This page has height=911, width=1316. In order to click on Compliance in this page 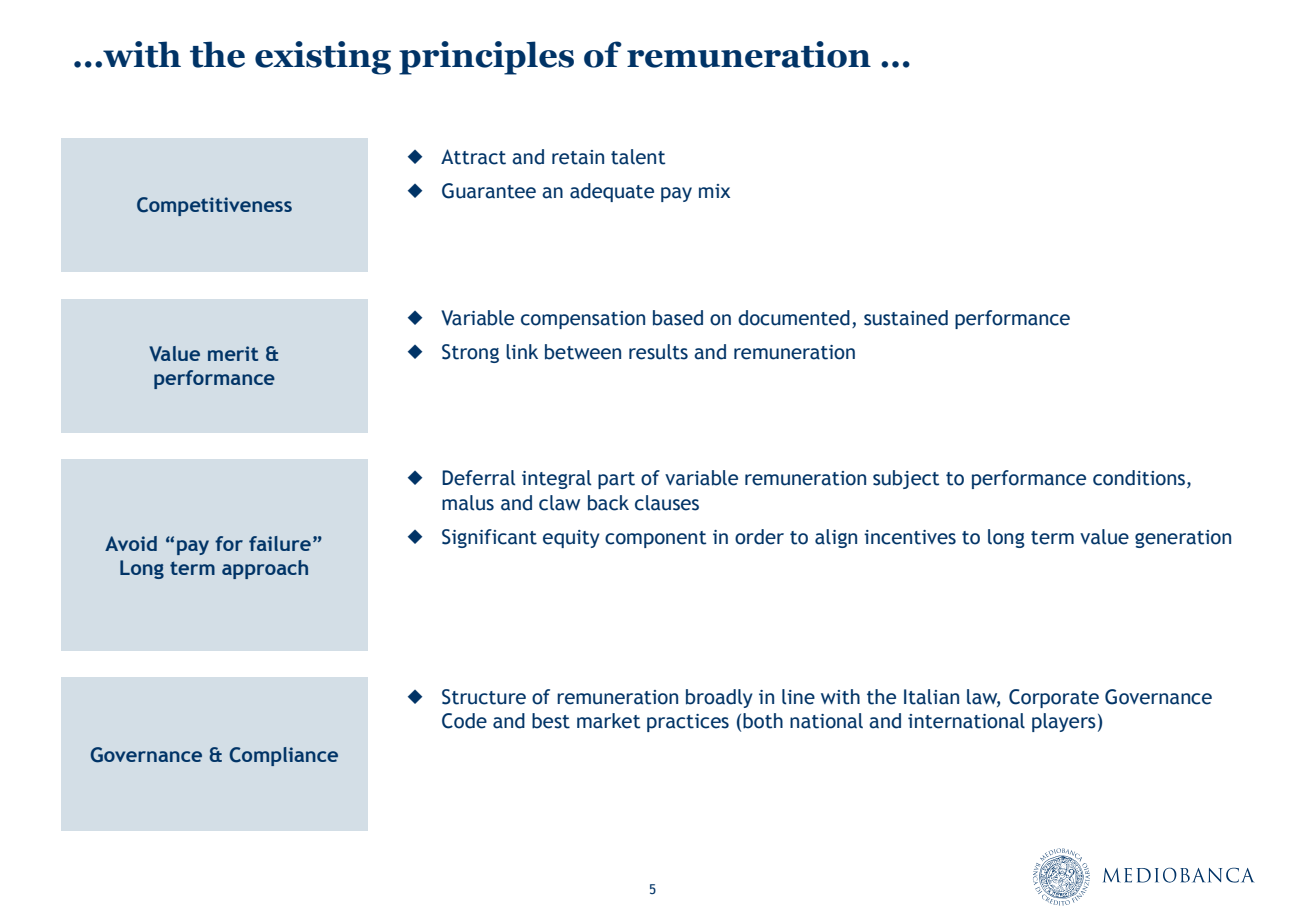, I will do `click(283, 756)`.
